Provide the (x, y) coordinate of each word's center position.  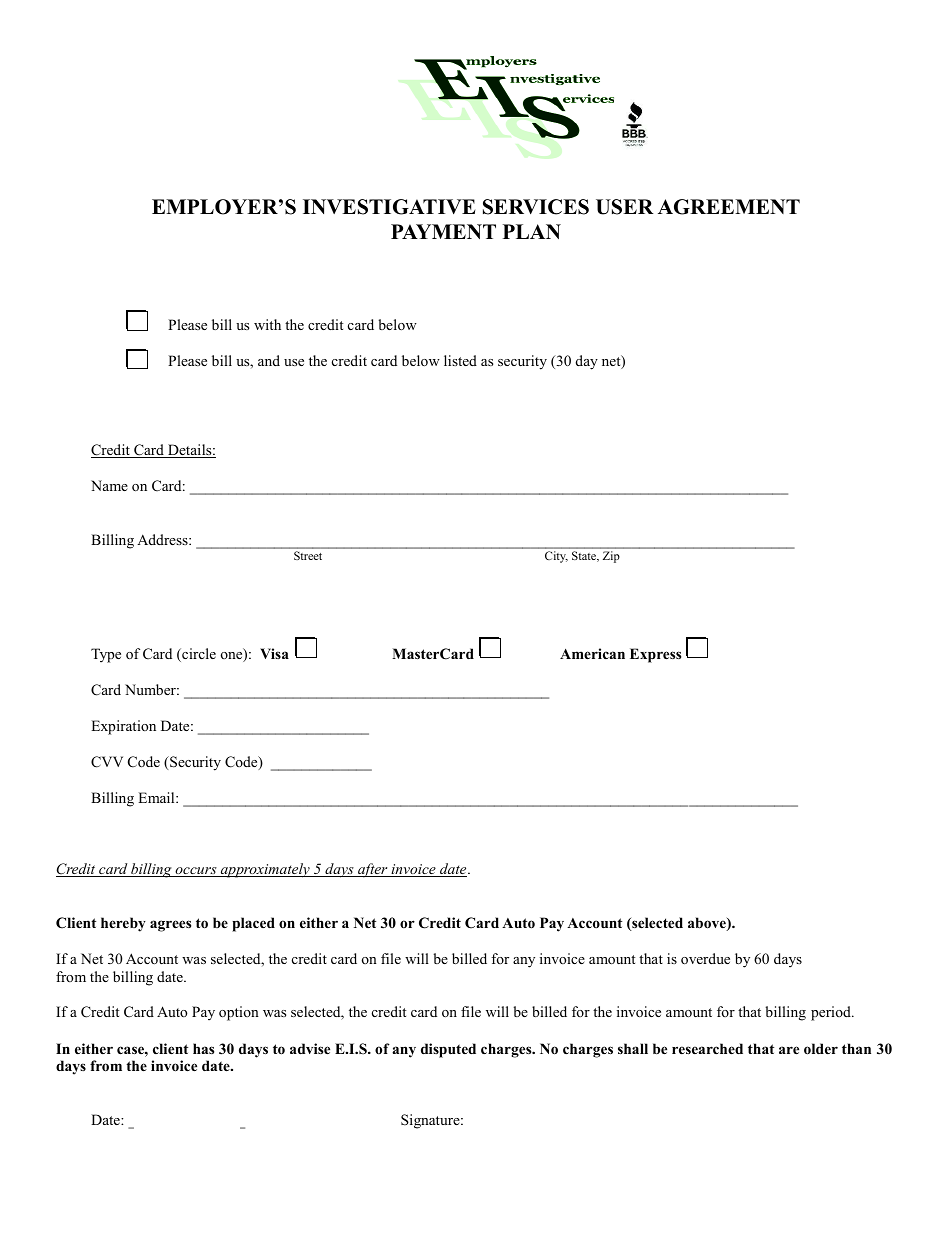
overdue (705, 958)
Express (655, 655)
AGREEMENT (729, 207)
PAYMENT (443, 231)
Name (109, 485)
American (592, 653)
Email (157, 797)
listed (460, 360)
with (267, 324)
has (203, 1048)
